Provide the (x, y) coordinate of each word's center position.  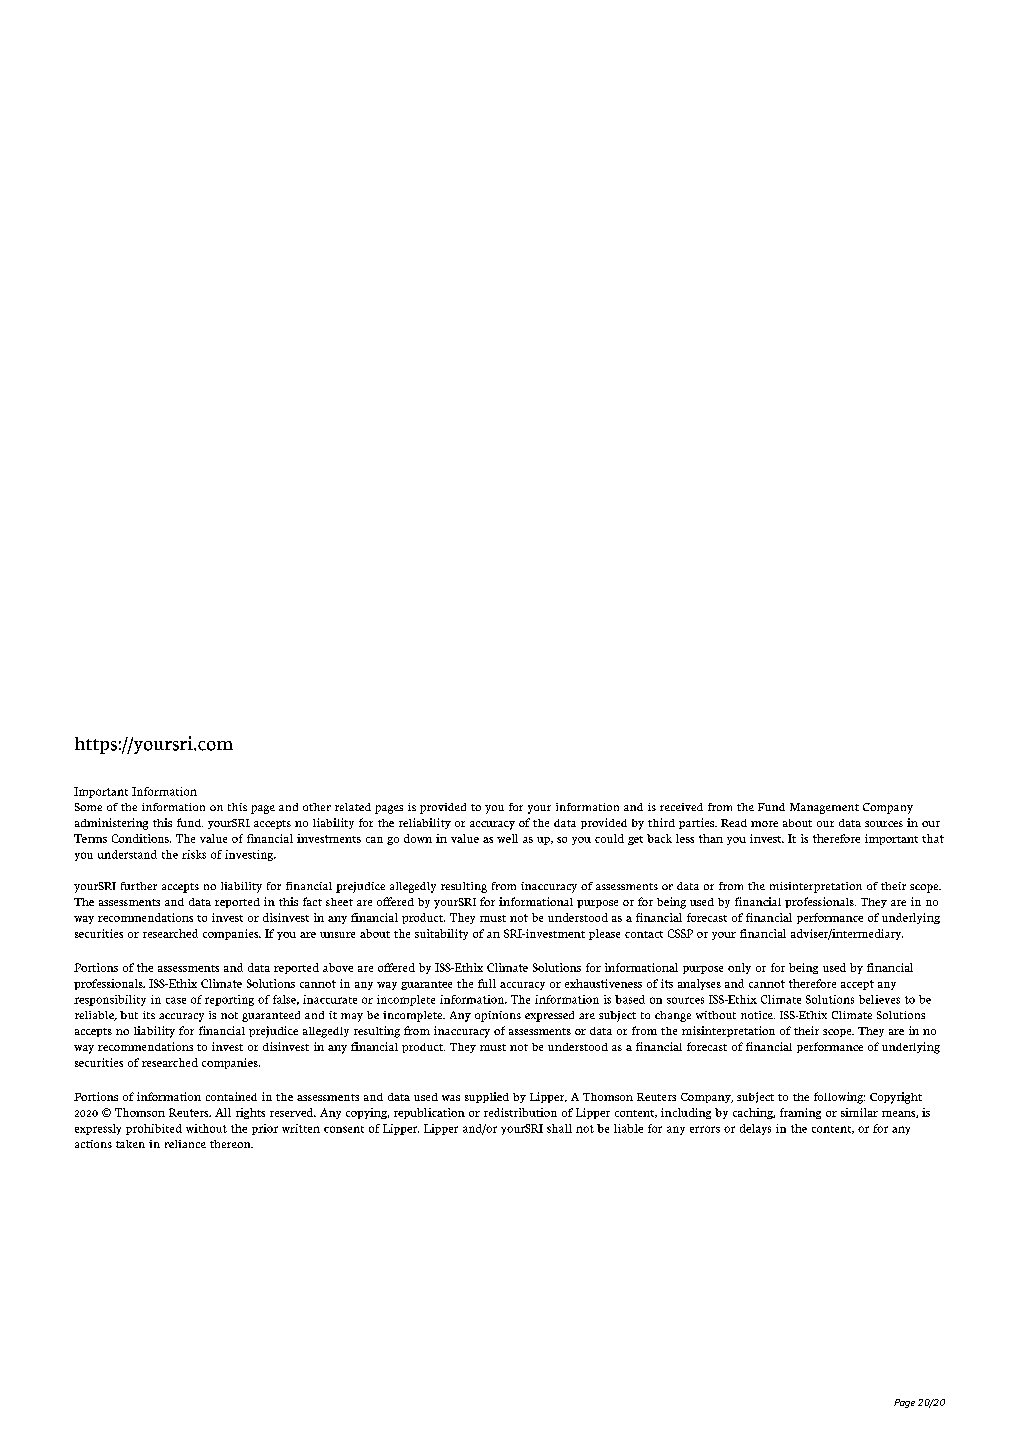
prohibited (154, 1129)
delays (755, 1129)
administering (111, 824)
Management (824, 808)
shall (559, 1128)
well (507, 838)
